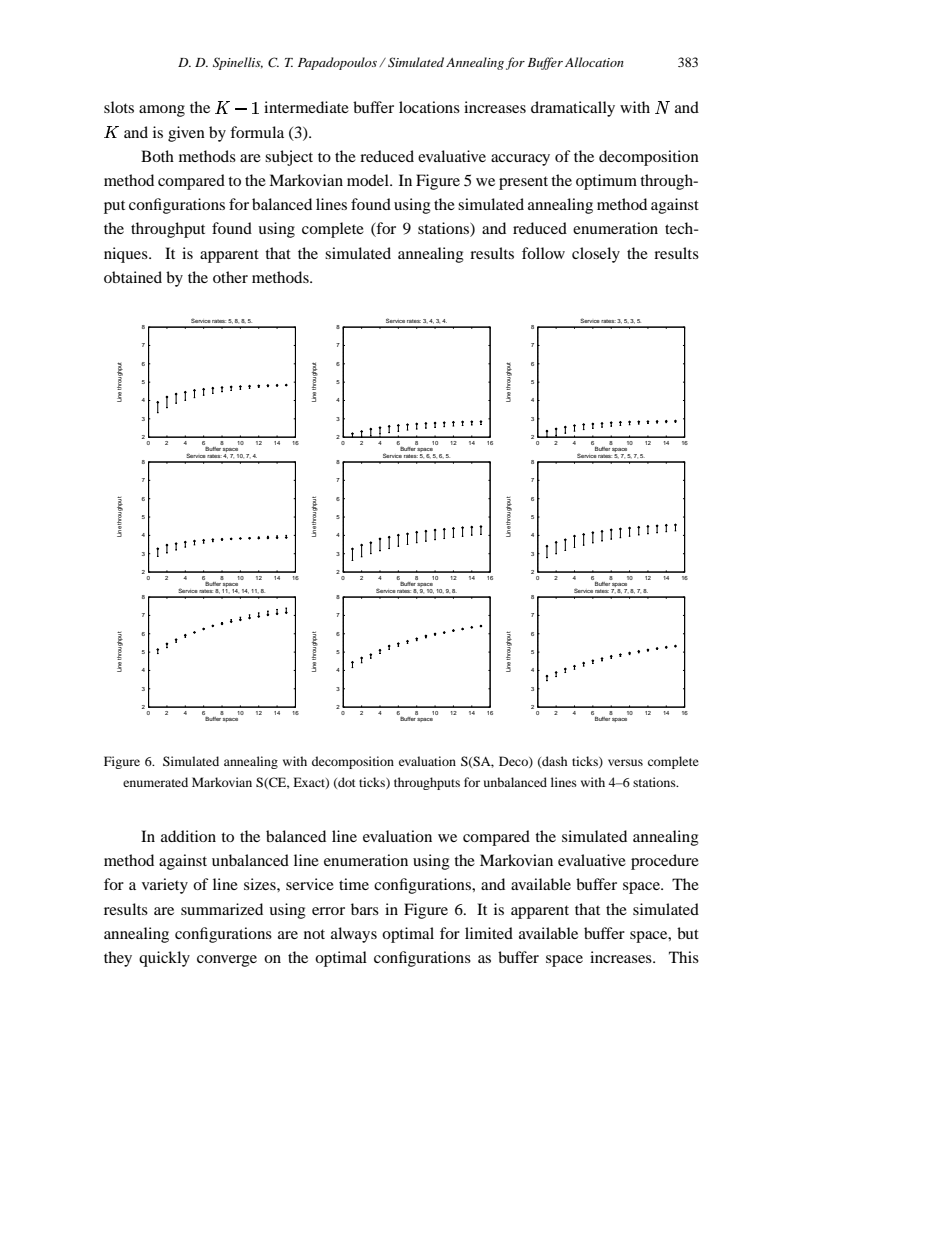 The width and height of the screenshot is (952, 1233). I want to click on locations, so click(429, 107).
